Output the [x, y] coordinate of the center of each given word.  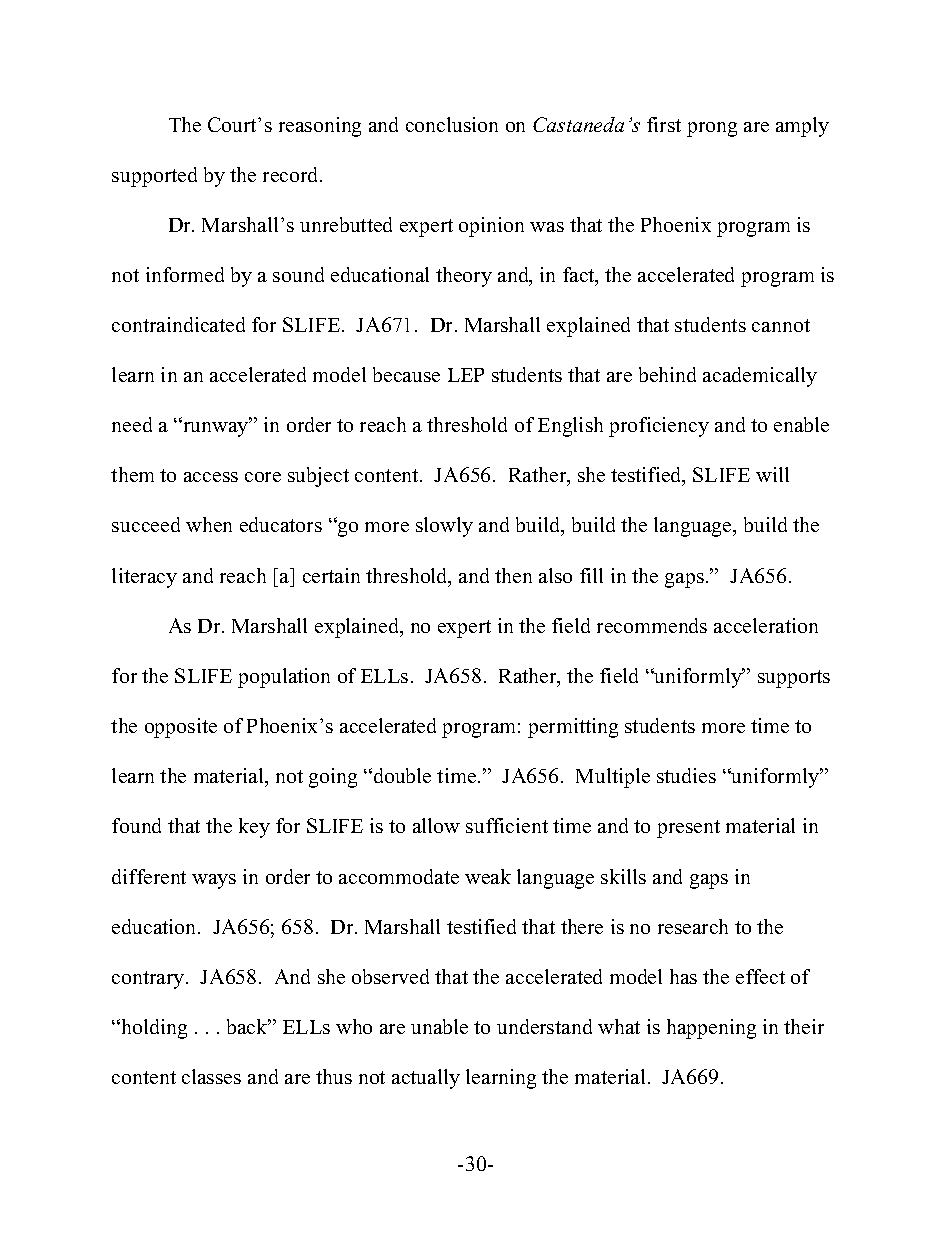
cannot [781, 325]
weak [488, 876]
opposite [181, 728]
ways [214, 881]
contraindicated [178, 324]
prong [712, 129]
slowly [444, 527]
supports [794, 679]
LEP [466, 375]
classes [211, 1076]
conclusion [452, 124]
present [688, 829]
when [209, 524]
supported [154, 177]
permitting [573, 728]
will [772, 474]
